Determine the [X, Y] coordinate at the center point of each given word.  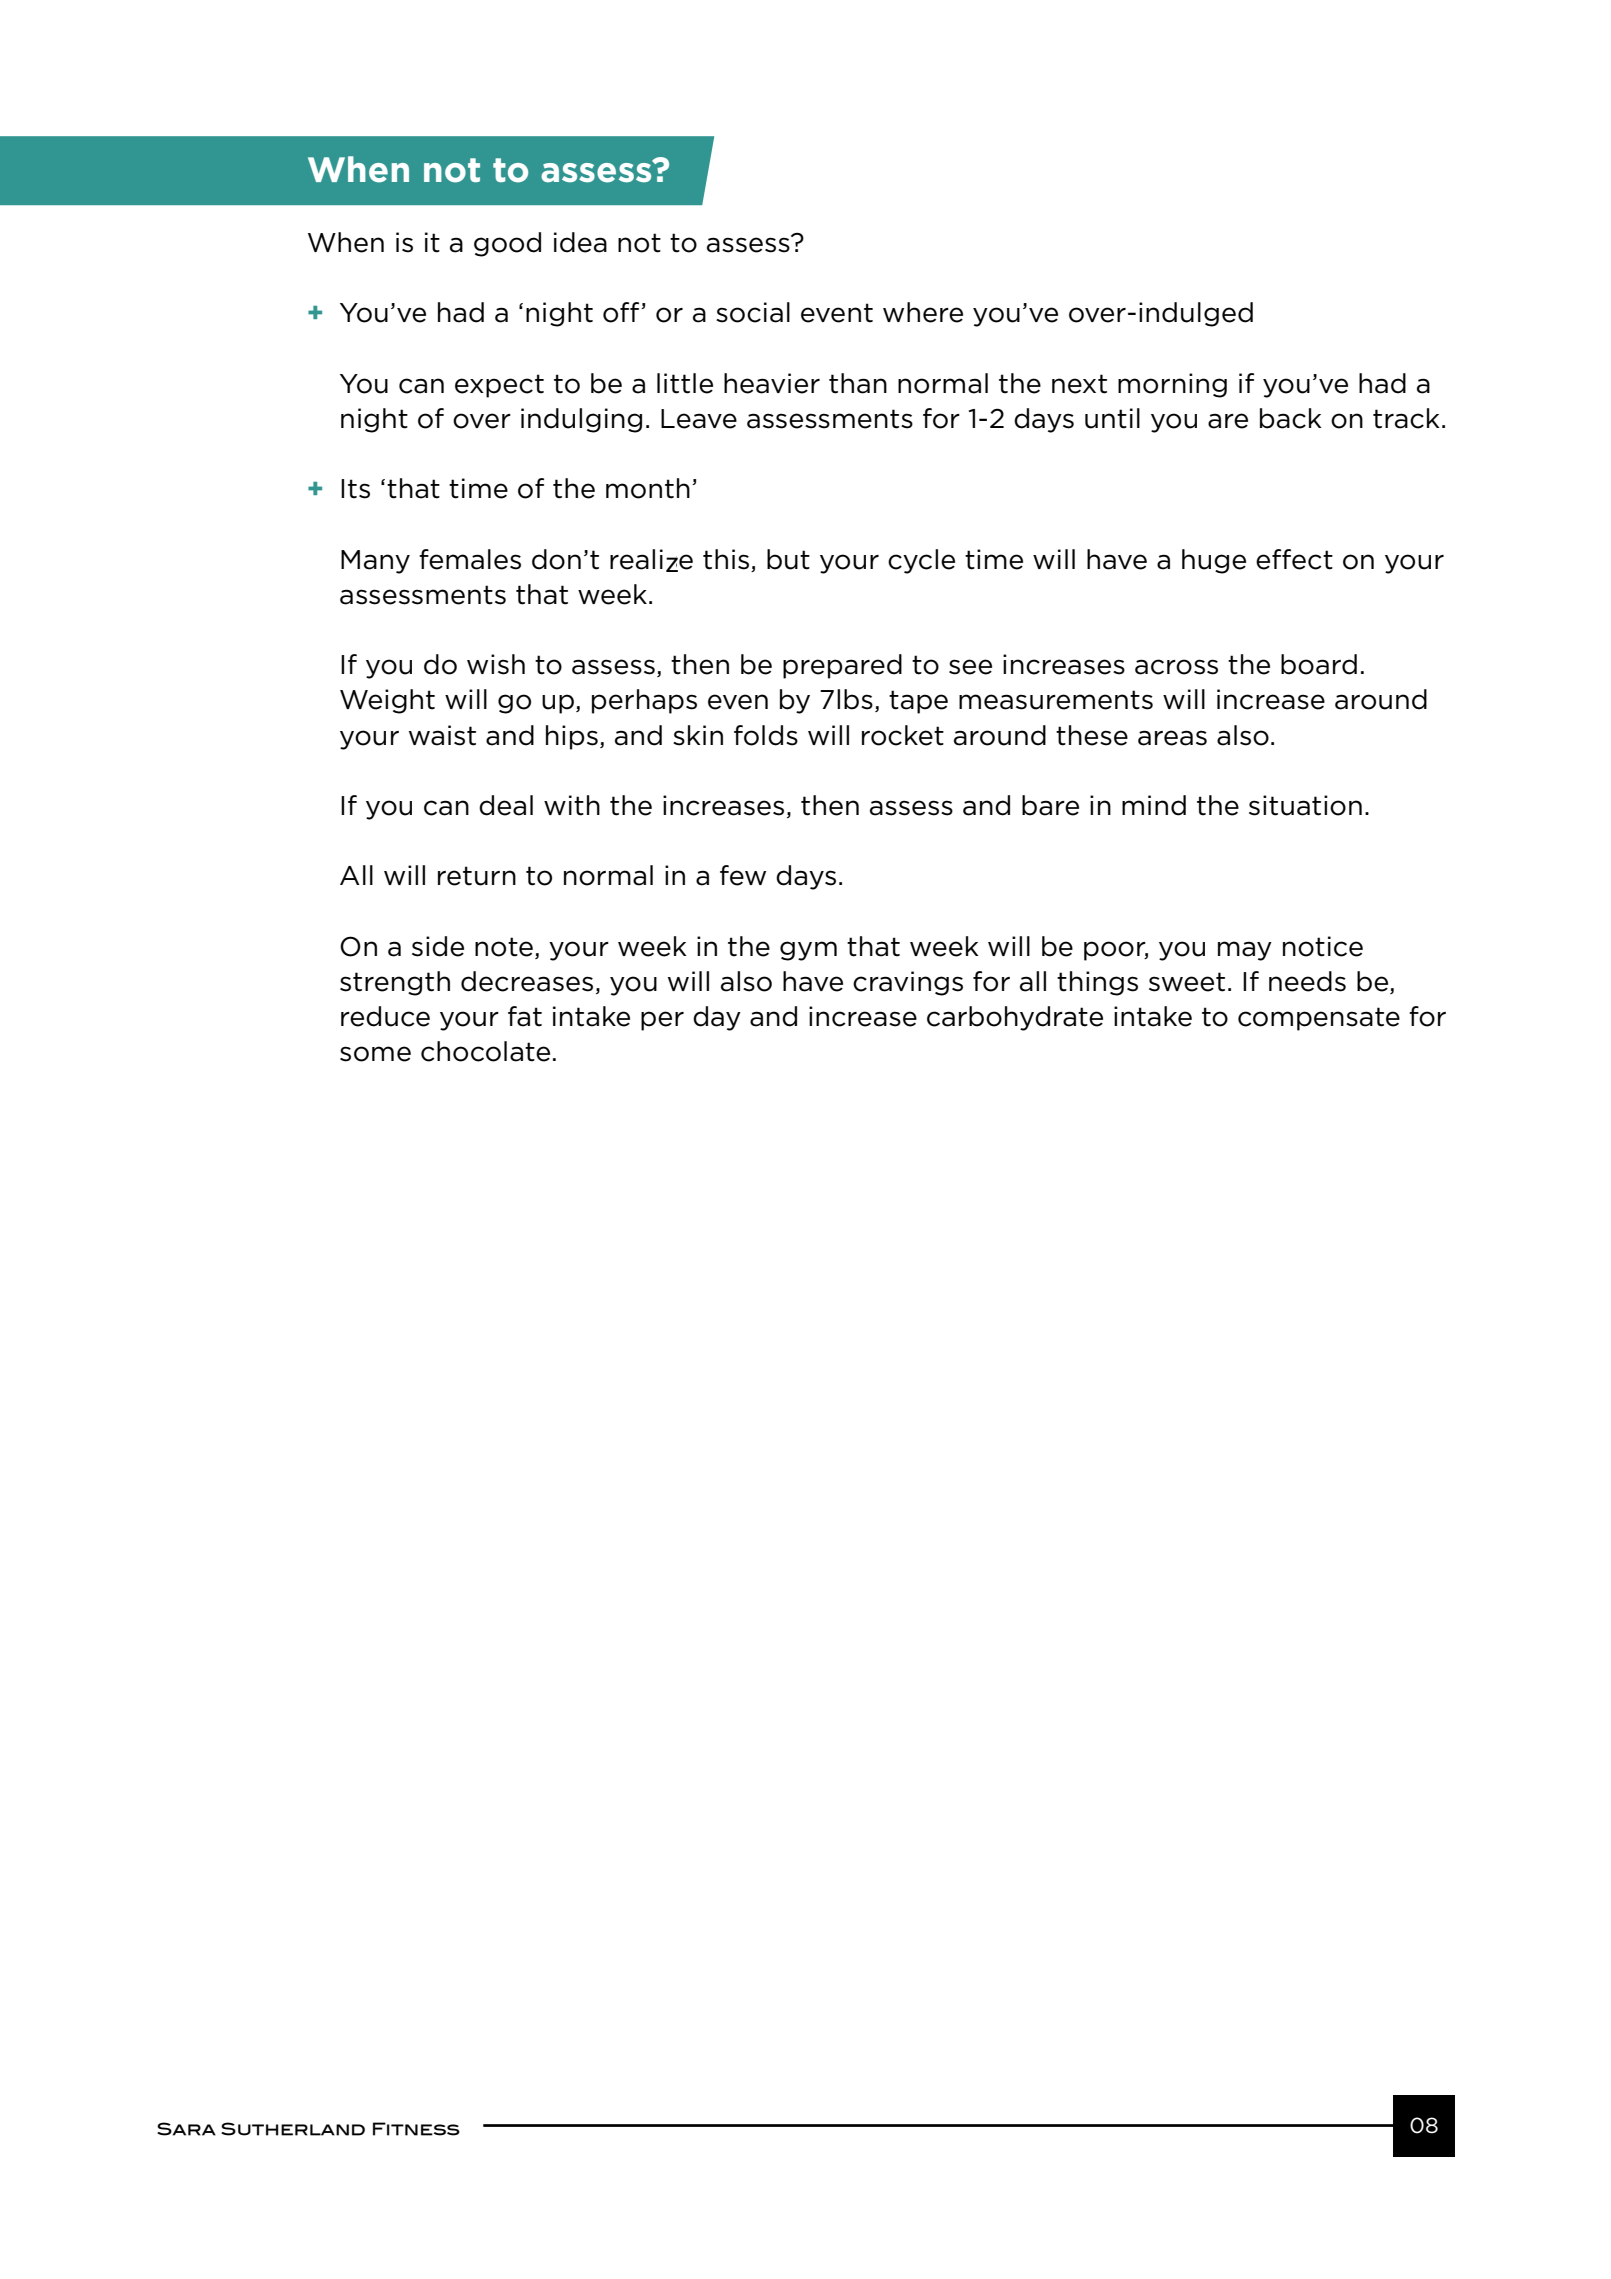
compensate [1319, 1019]
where [923, 312]
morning [1172, 385]
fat [525, 1016]
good [507, 244]
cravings [908, 983]
